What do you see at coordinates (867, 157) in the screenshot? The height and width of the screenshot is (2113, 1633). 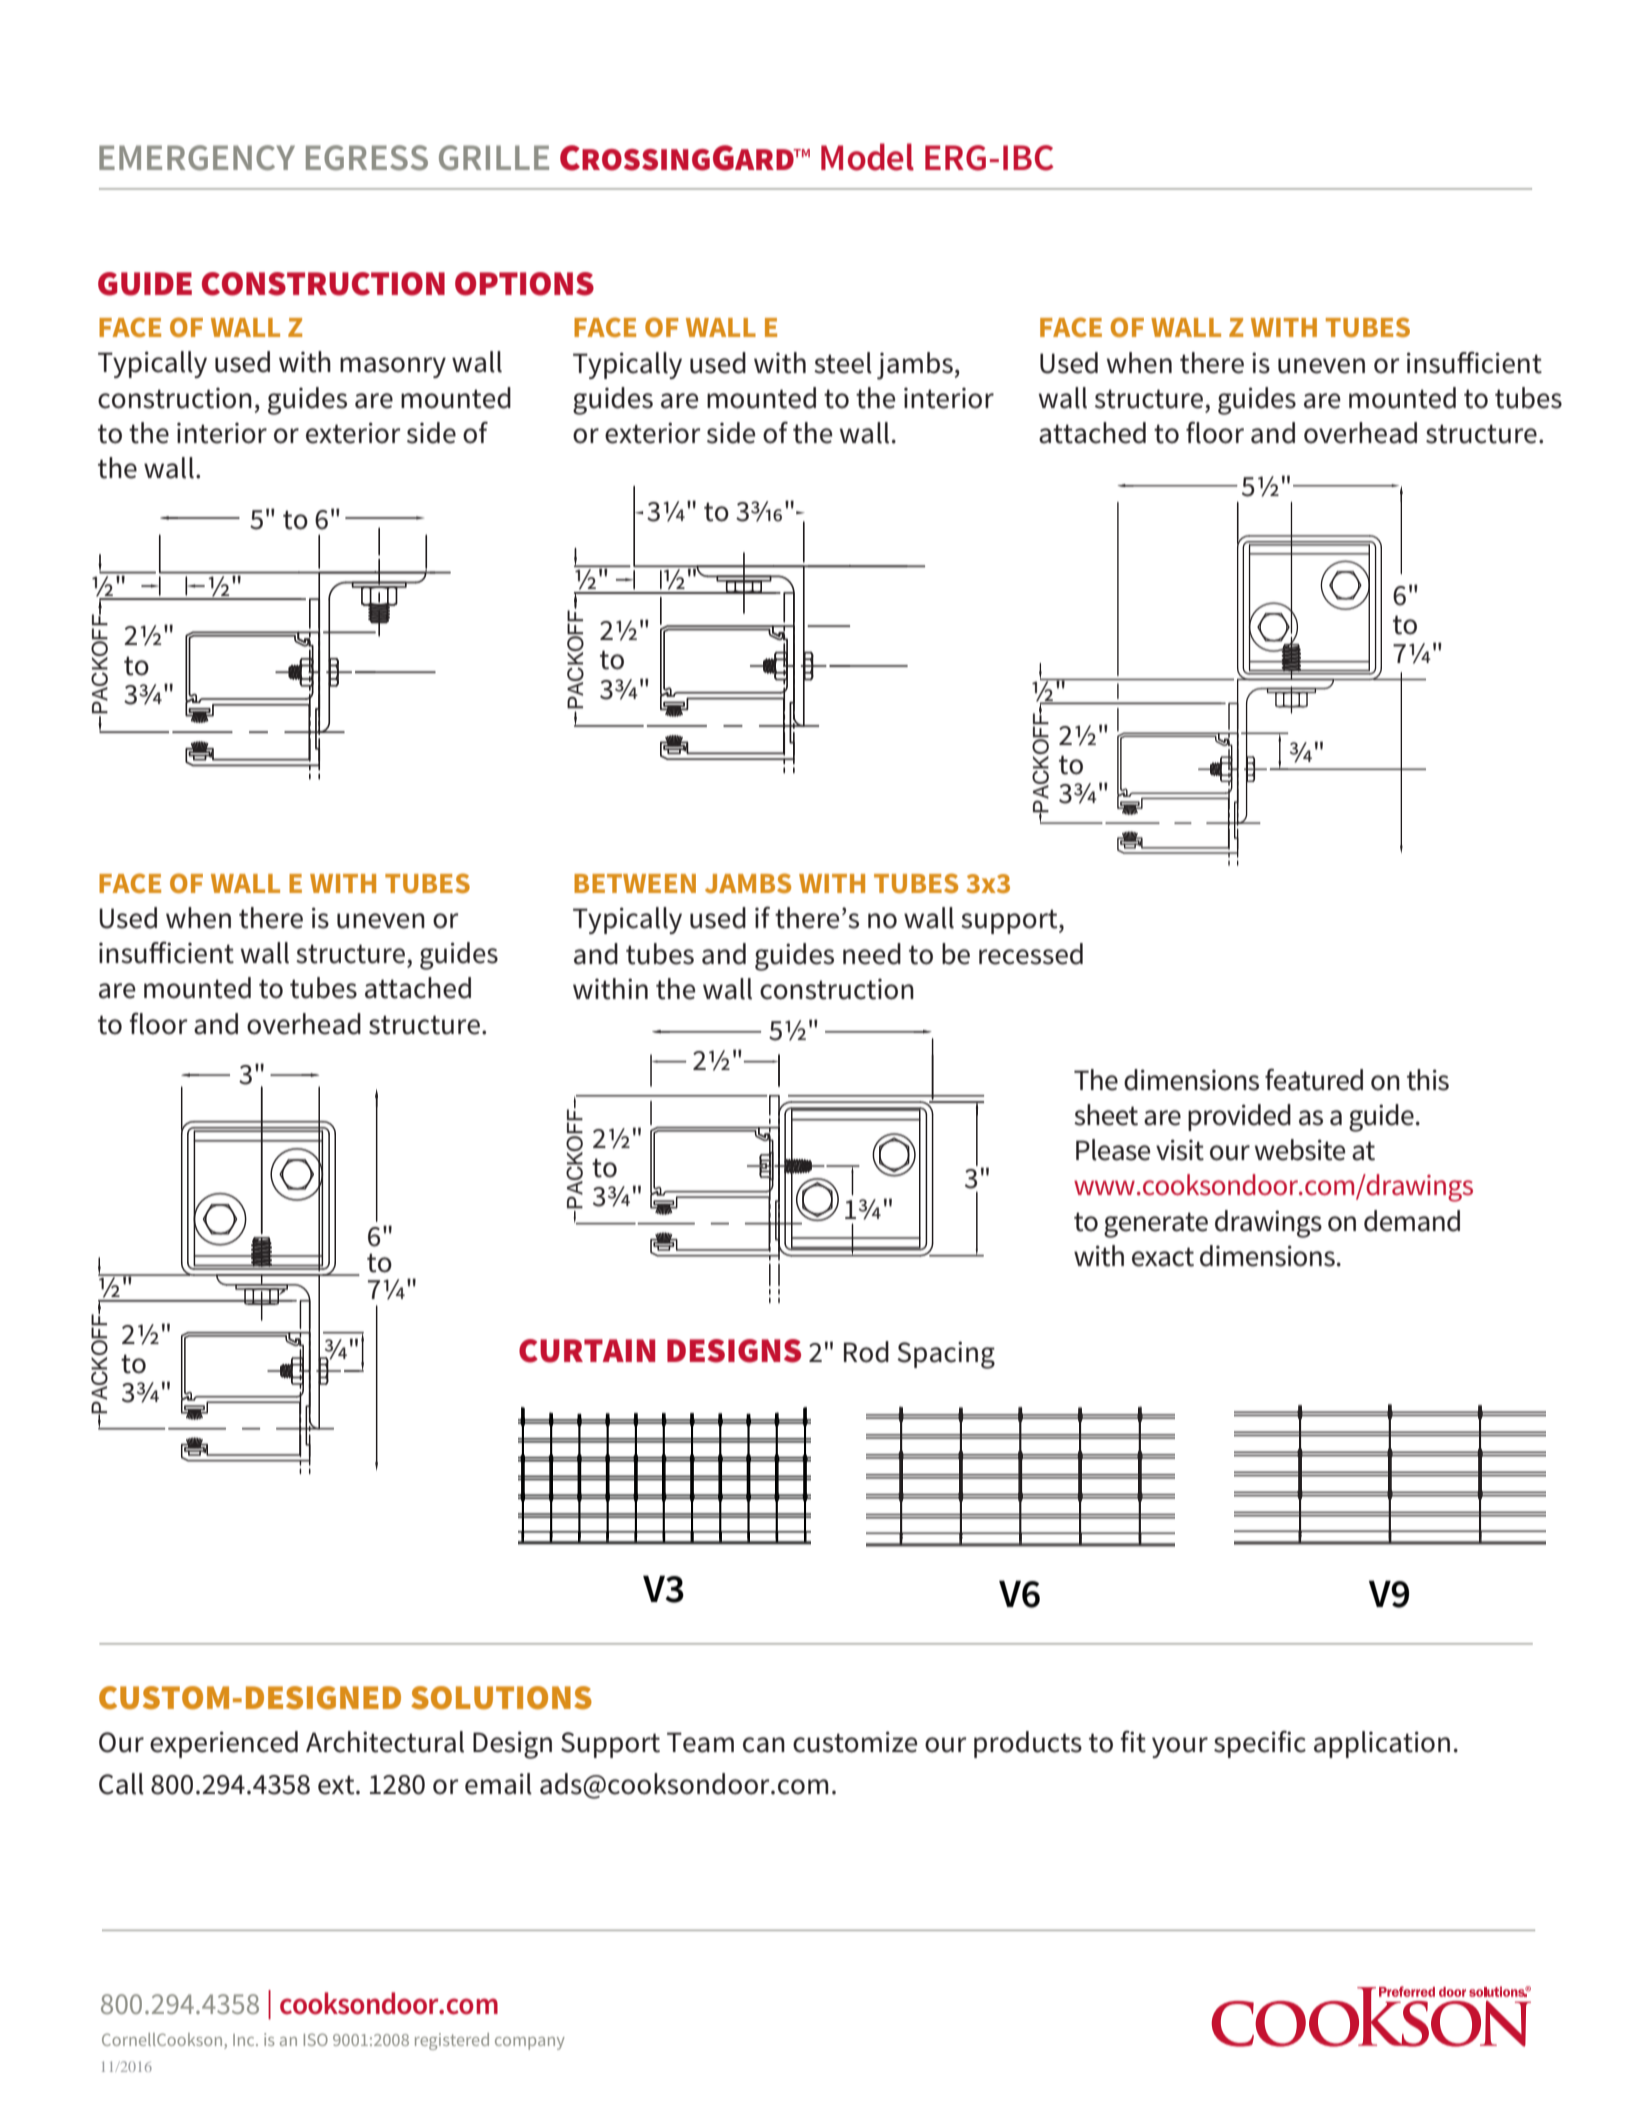 I see `Model` at bounding box center [867, 157].
